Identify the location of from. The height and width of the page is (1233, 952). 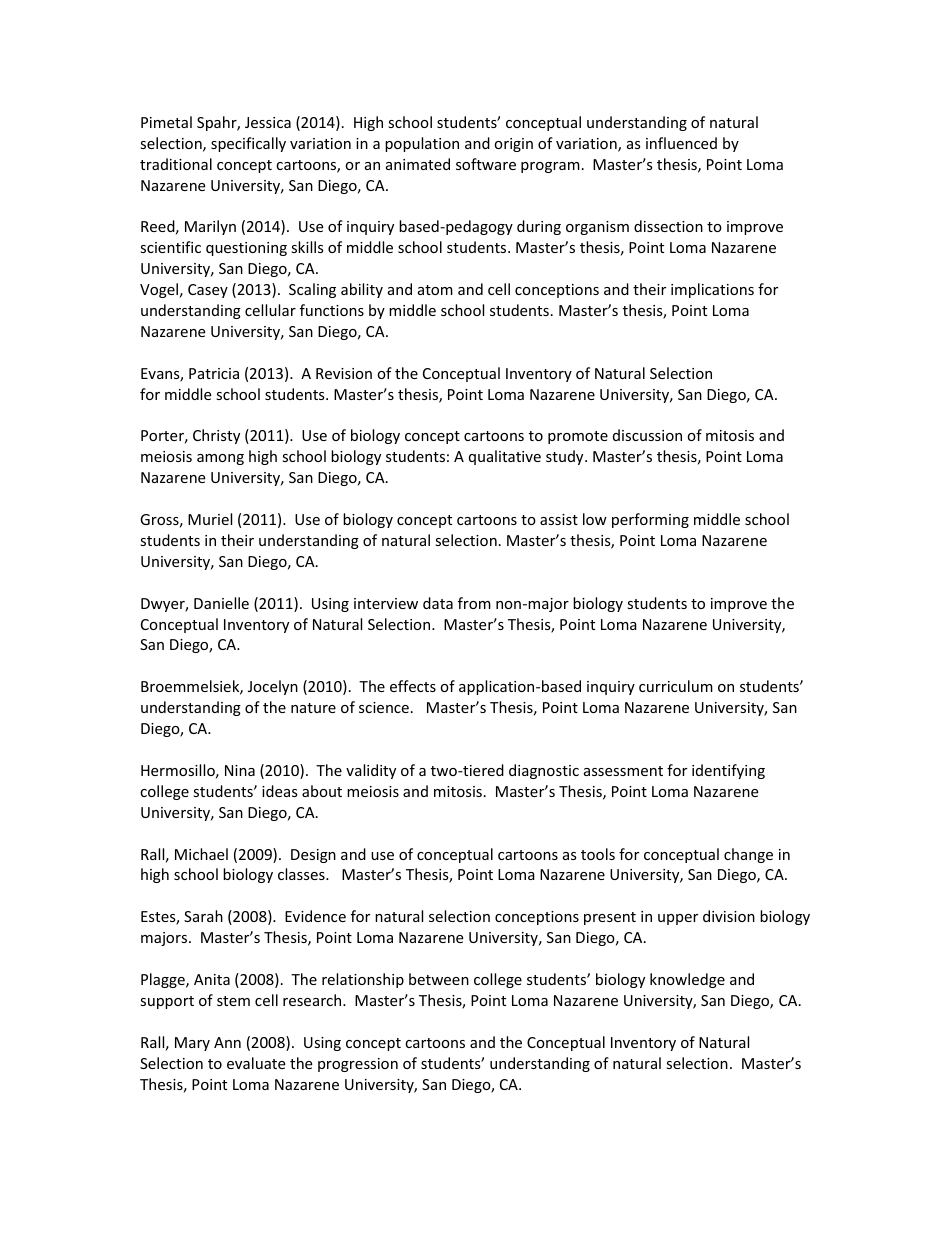
(474, 603).
